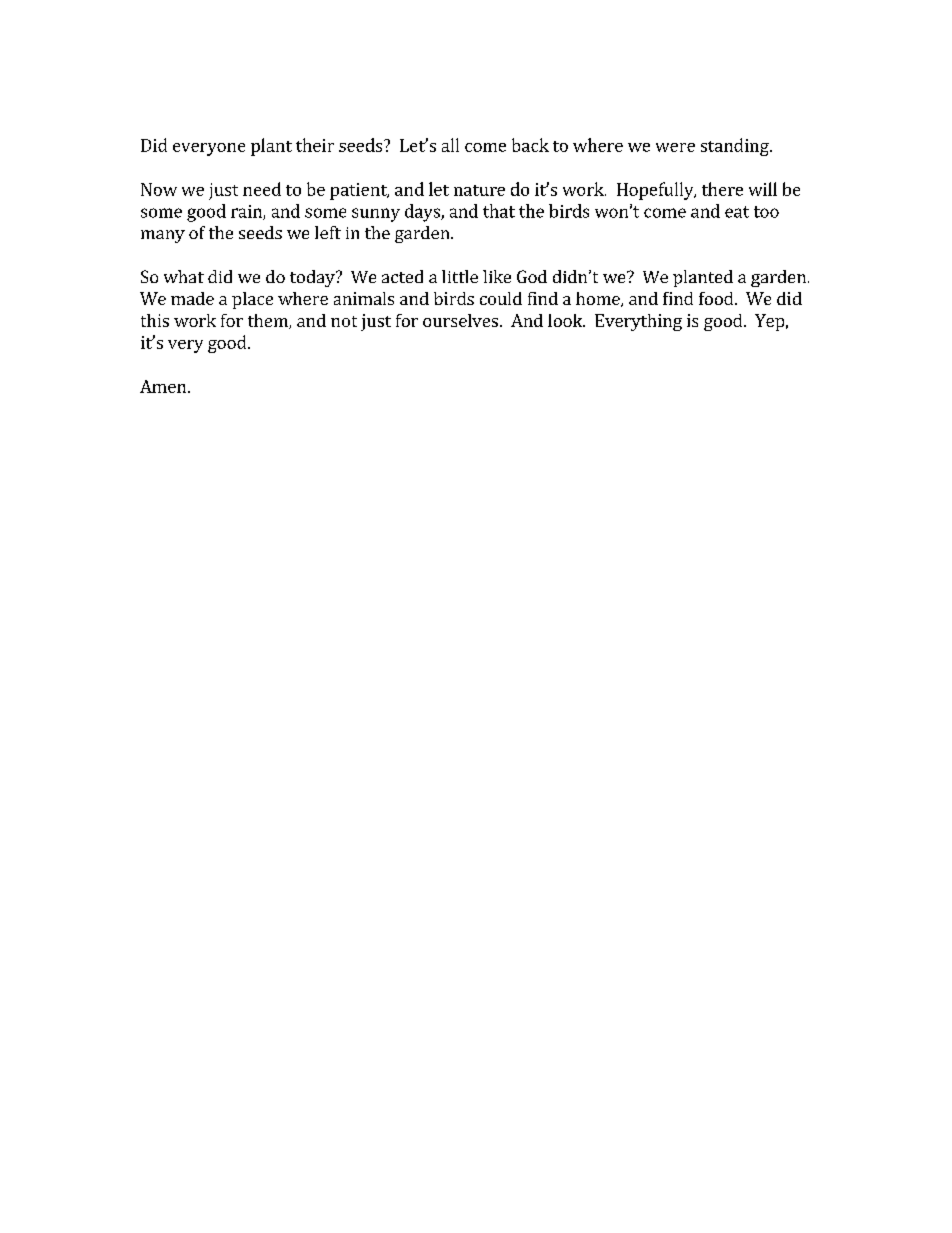  Describe the element at coordinates (566, 320) in the image. I see `look` at that location.
